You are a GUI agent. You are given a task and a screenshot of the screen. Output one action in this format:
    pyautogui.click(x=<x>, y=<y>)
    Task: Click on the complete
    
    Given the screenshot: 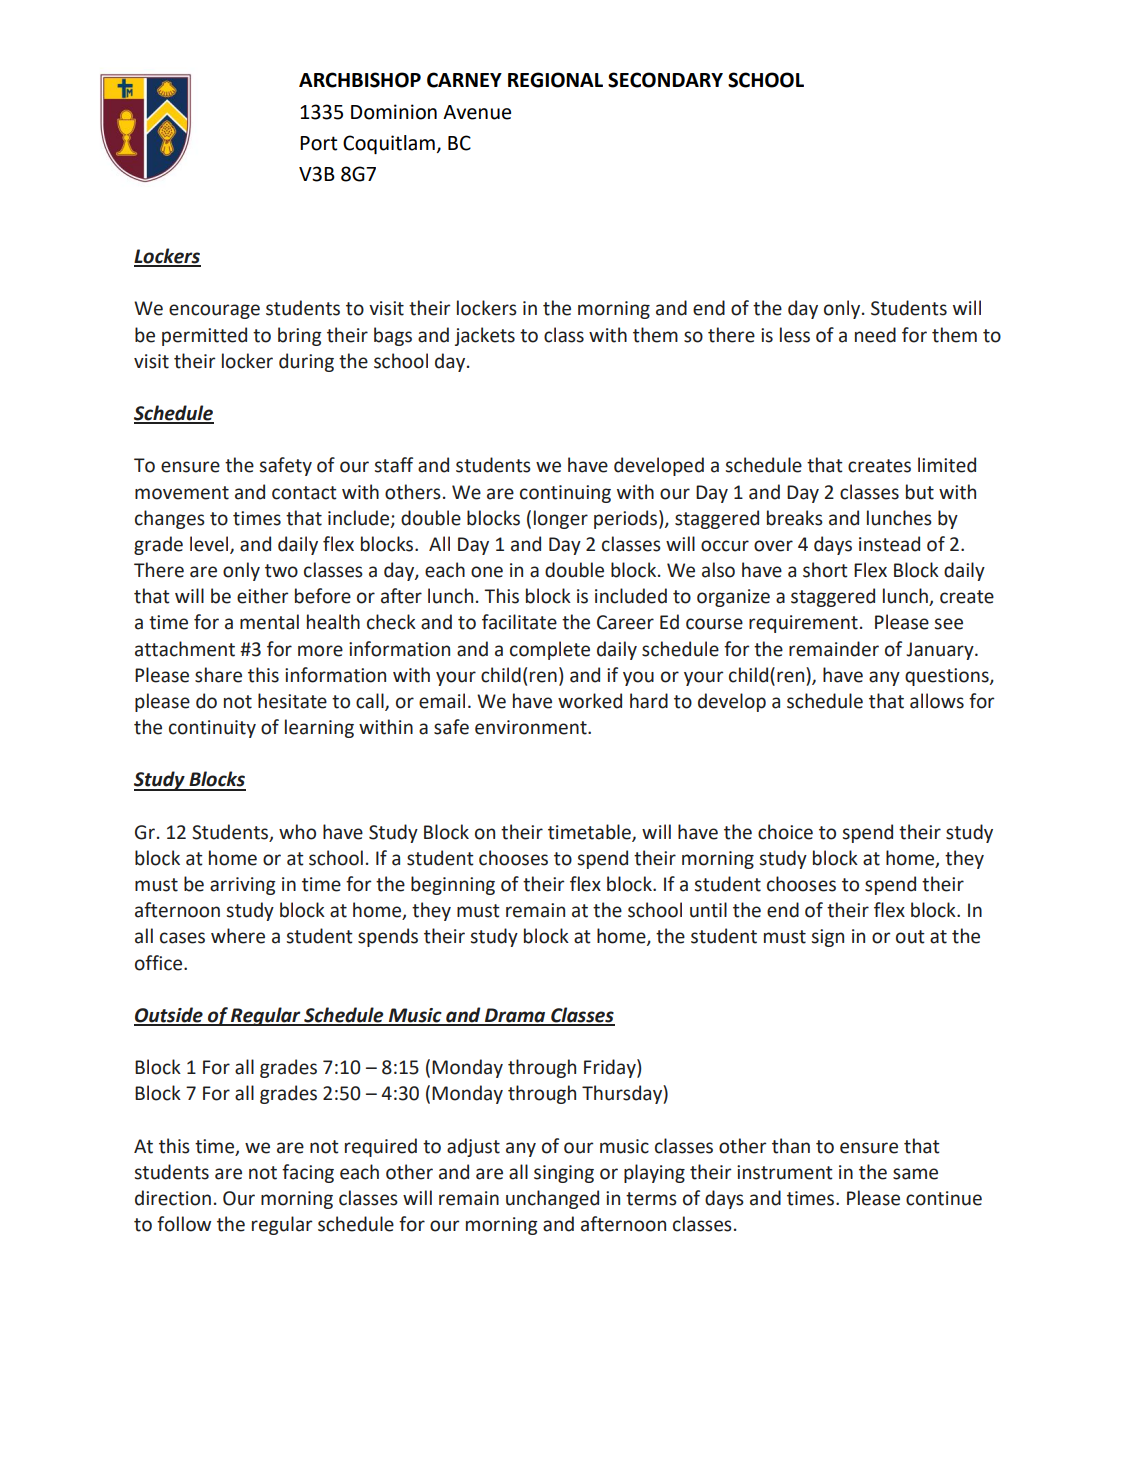 What is the action you would take?
    pyautogui.click(x=550, y=650)
